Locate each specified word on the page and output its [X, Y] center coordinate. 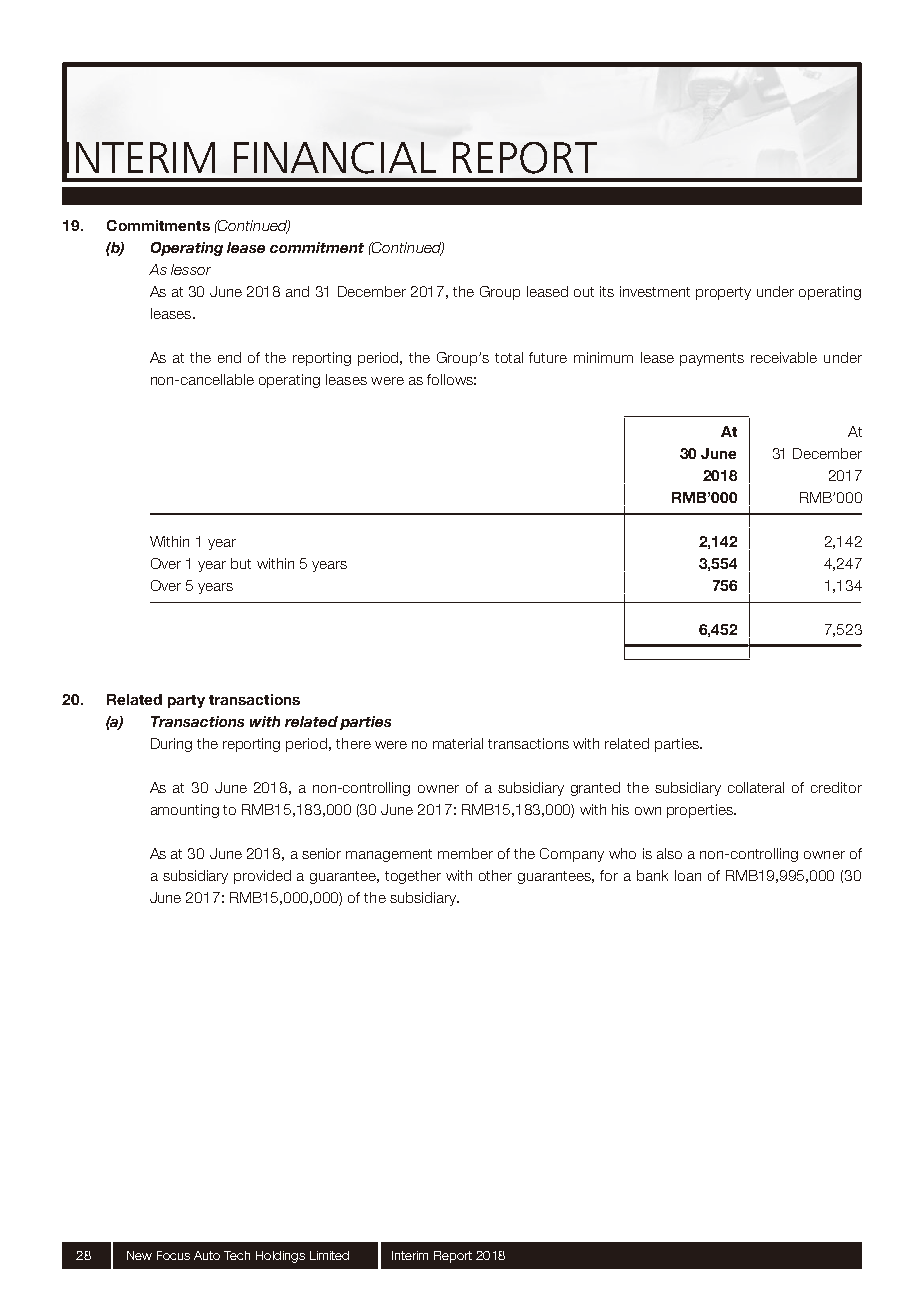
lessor [191, 269]
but [241, 563]
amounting [185, 811]
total [509, 357]
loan [688, 875]
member [465, 853]
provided [262, 877]
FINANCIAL [335, 158]
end [229, 357]
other [495, 875]
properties [701, 811]
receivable [784, 357]
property [723, 293]
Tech [237, 1255]
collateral [756, 787]
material [458, 743]
